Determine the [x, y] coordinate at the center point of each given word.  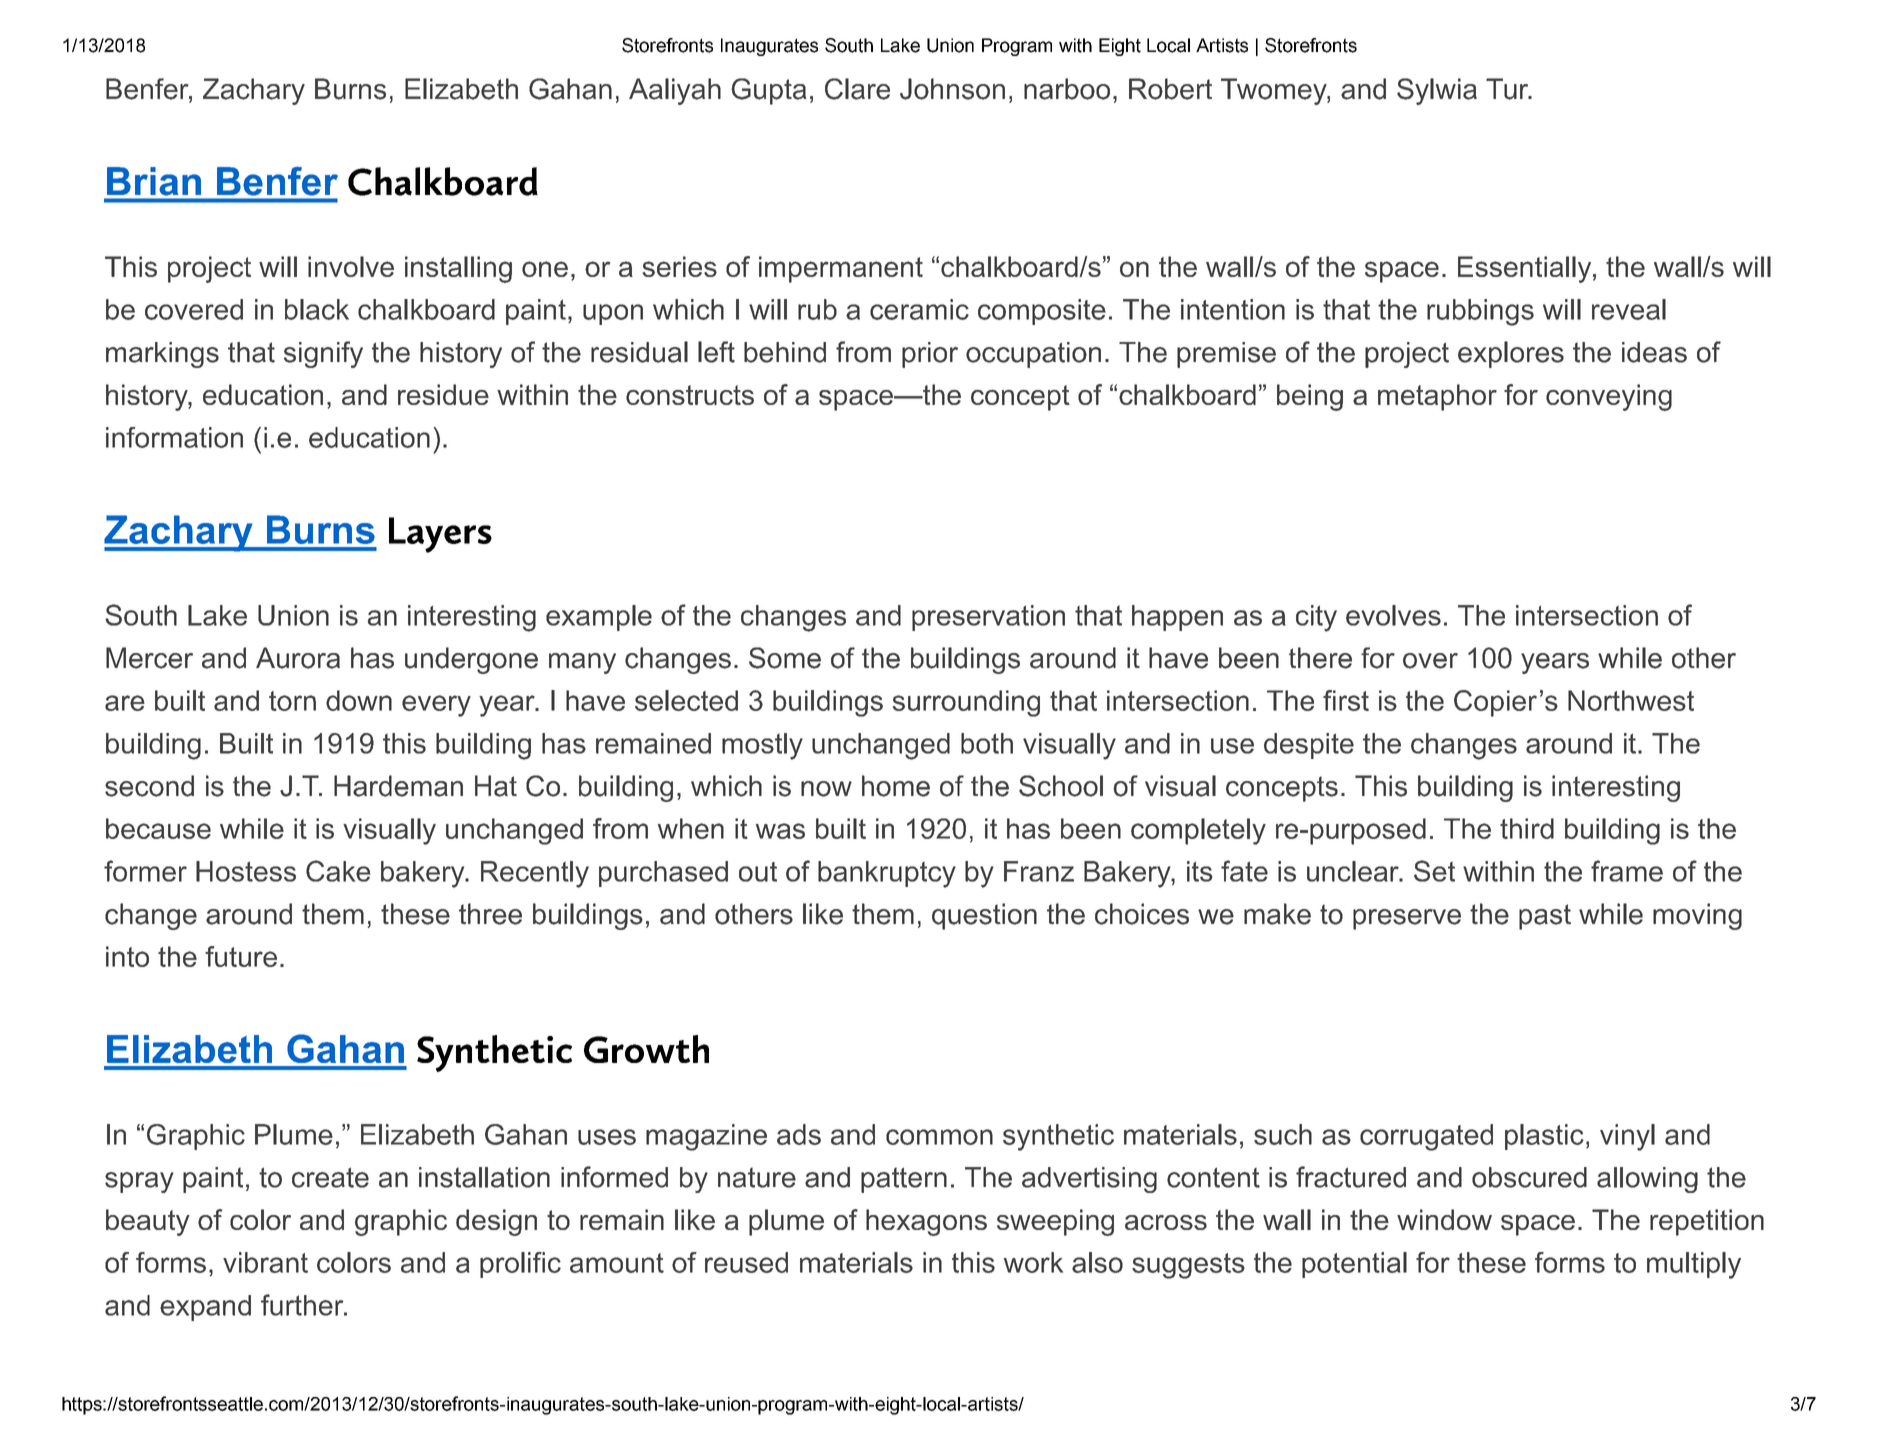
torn [292, 701]
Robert [1170, 89]
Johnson [952, 89]
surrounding [966, 703]
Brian [154, 181]
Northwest [1631, 700]
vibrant [265, 1262]
